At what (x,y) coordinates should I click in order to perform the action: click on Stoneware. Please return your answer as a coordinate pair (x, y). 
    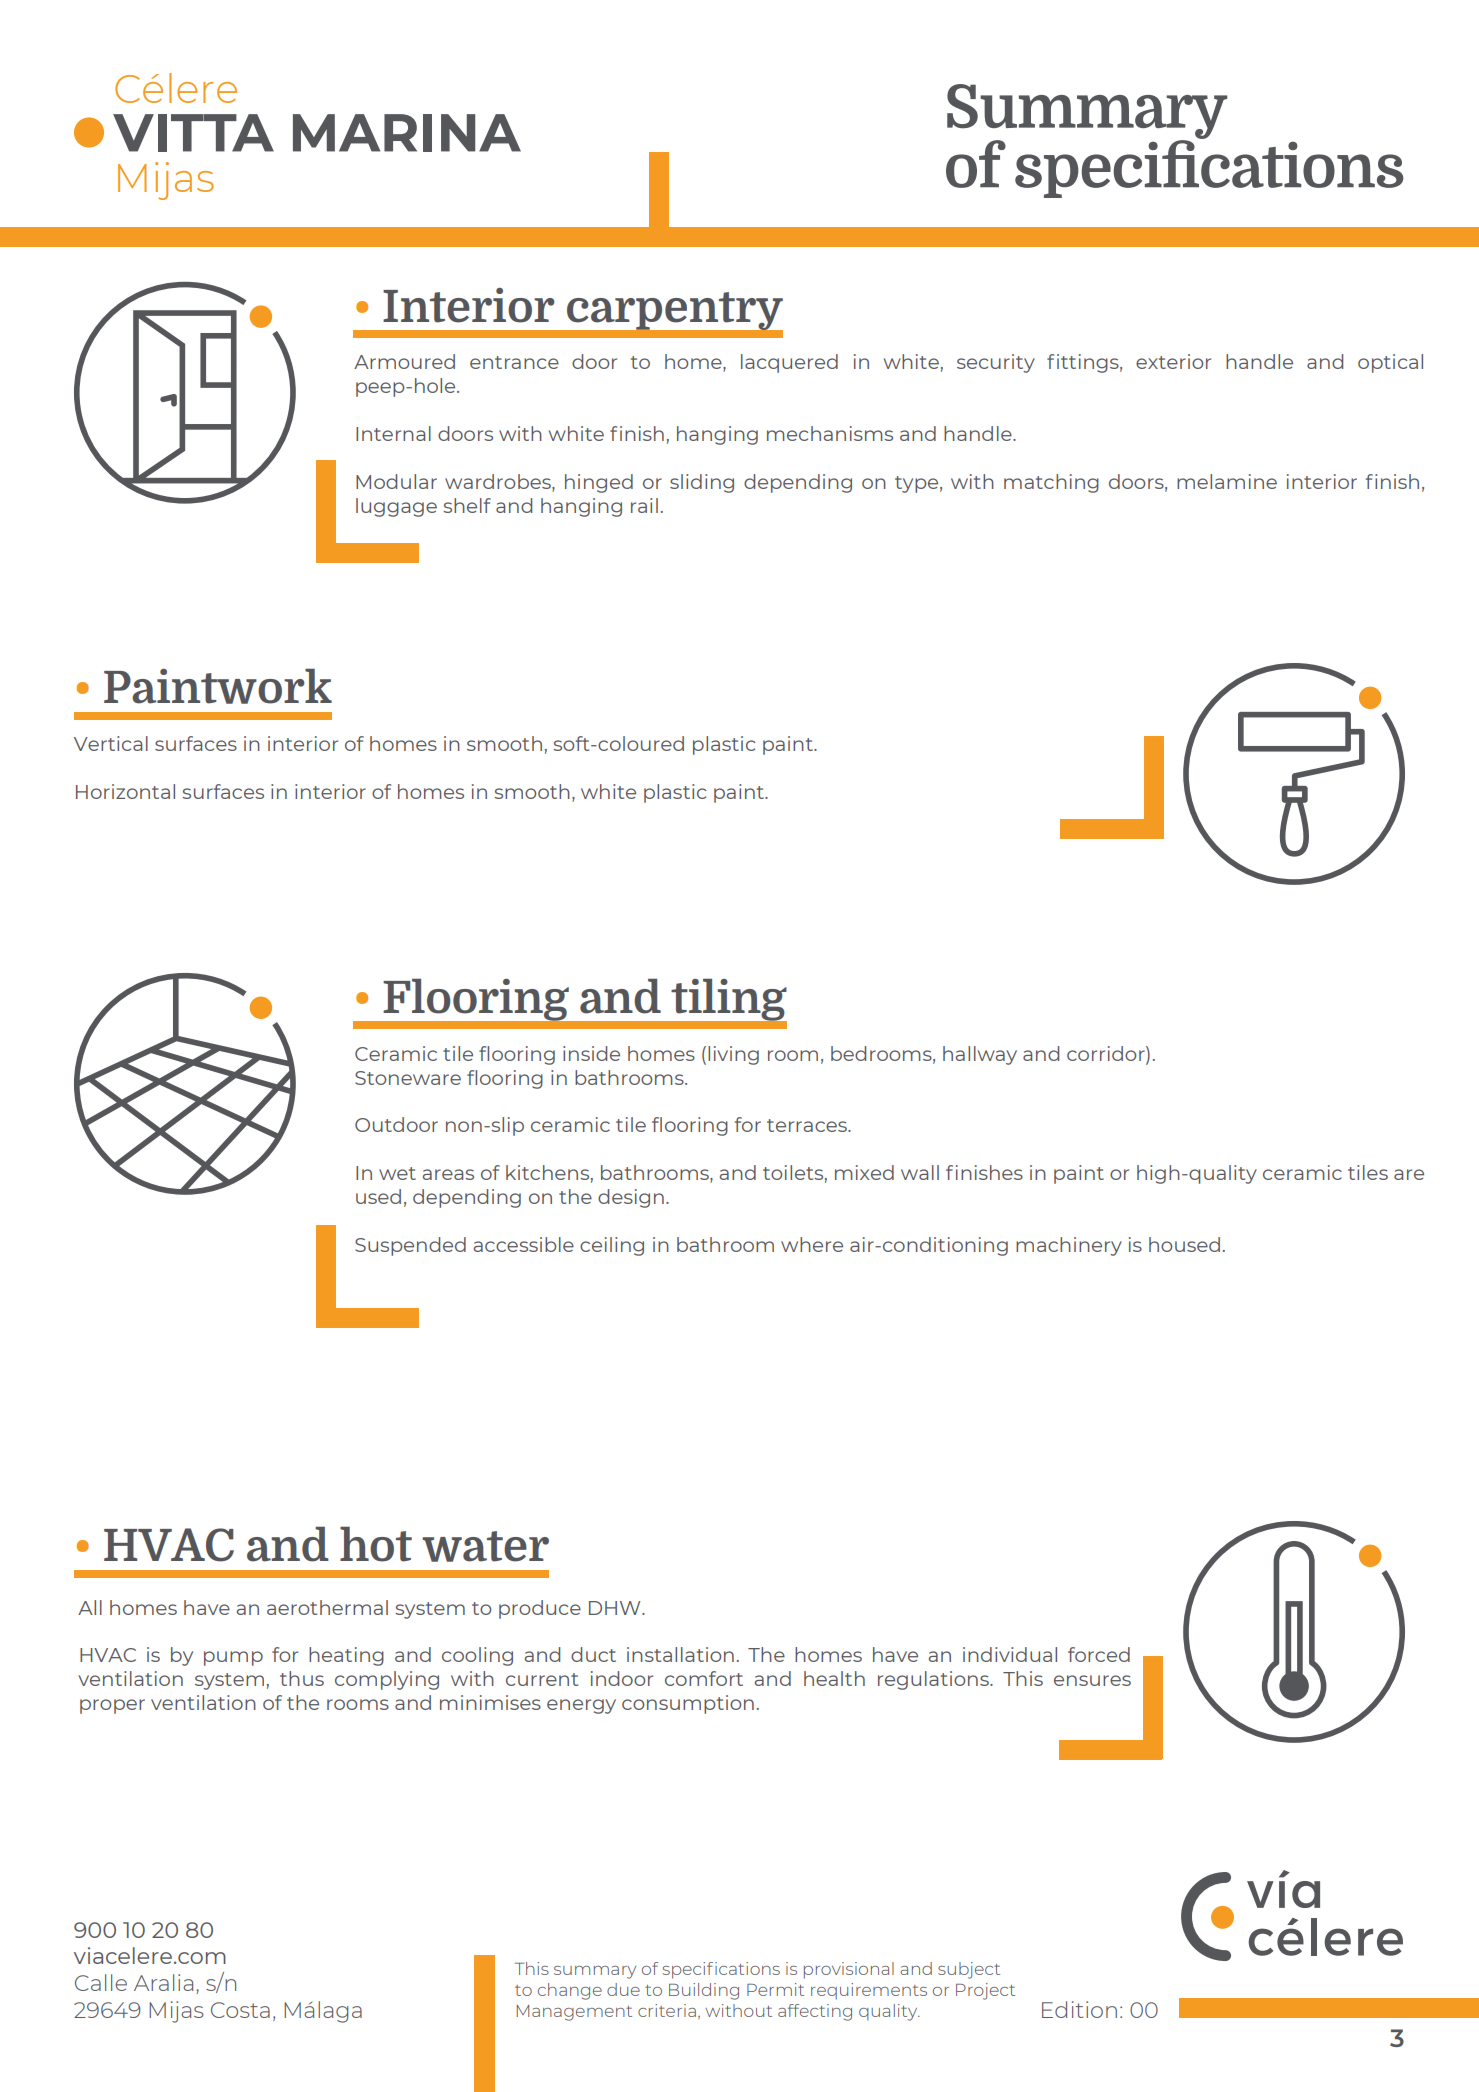
    Looking at the image, I should click on (408, 1078).
